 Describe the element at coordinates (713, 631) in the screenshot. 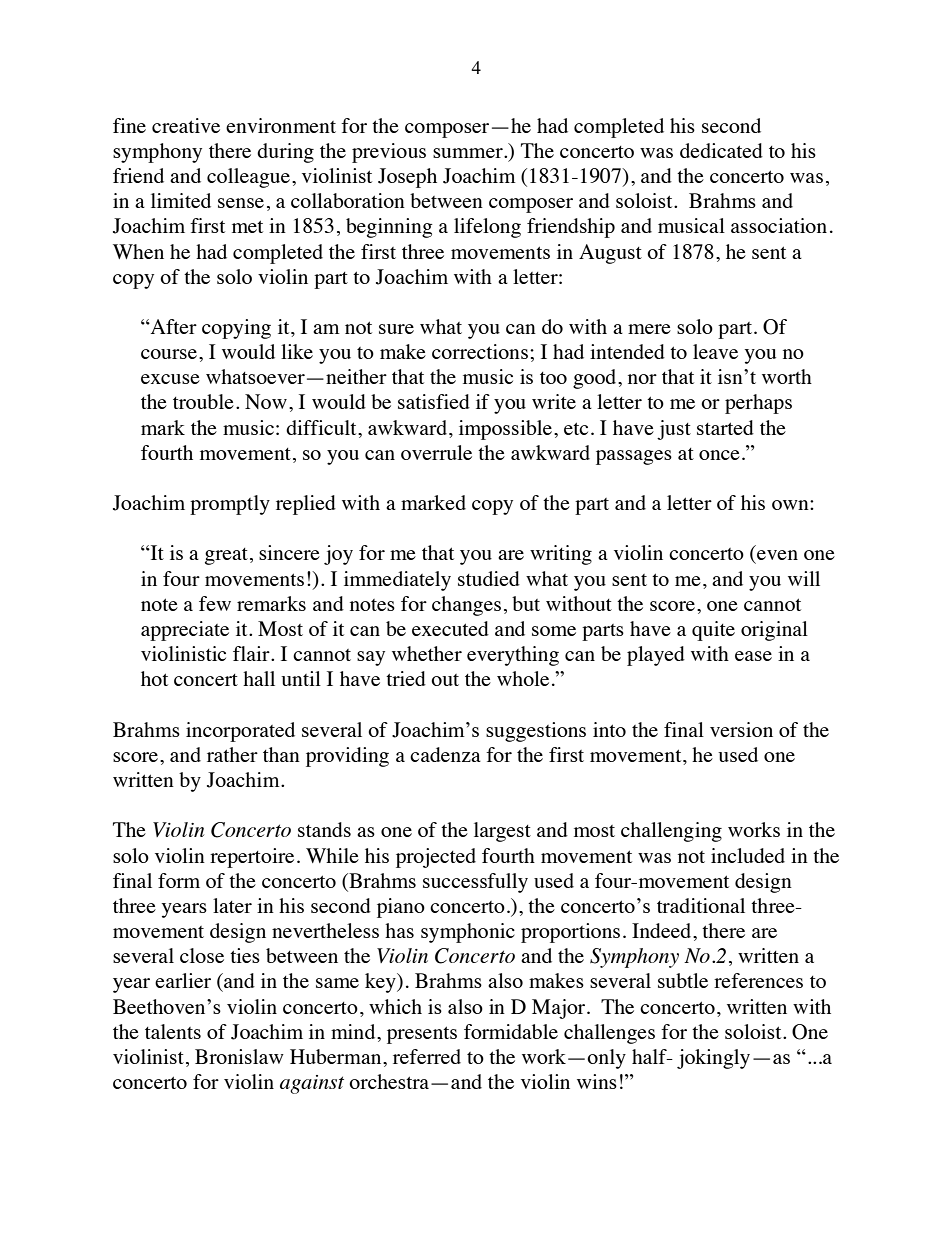

I see `quite` at that location.
